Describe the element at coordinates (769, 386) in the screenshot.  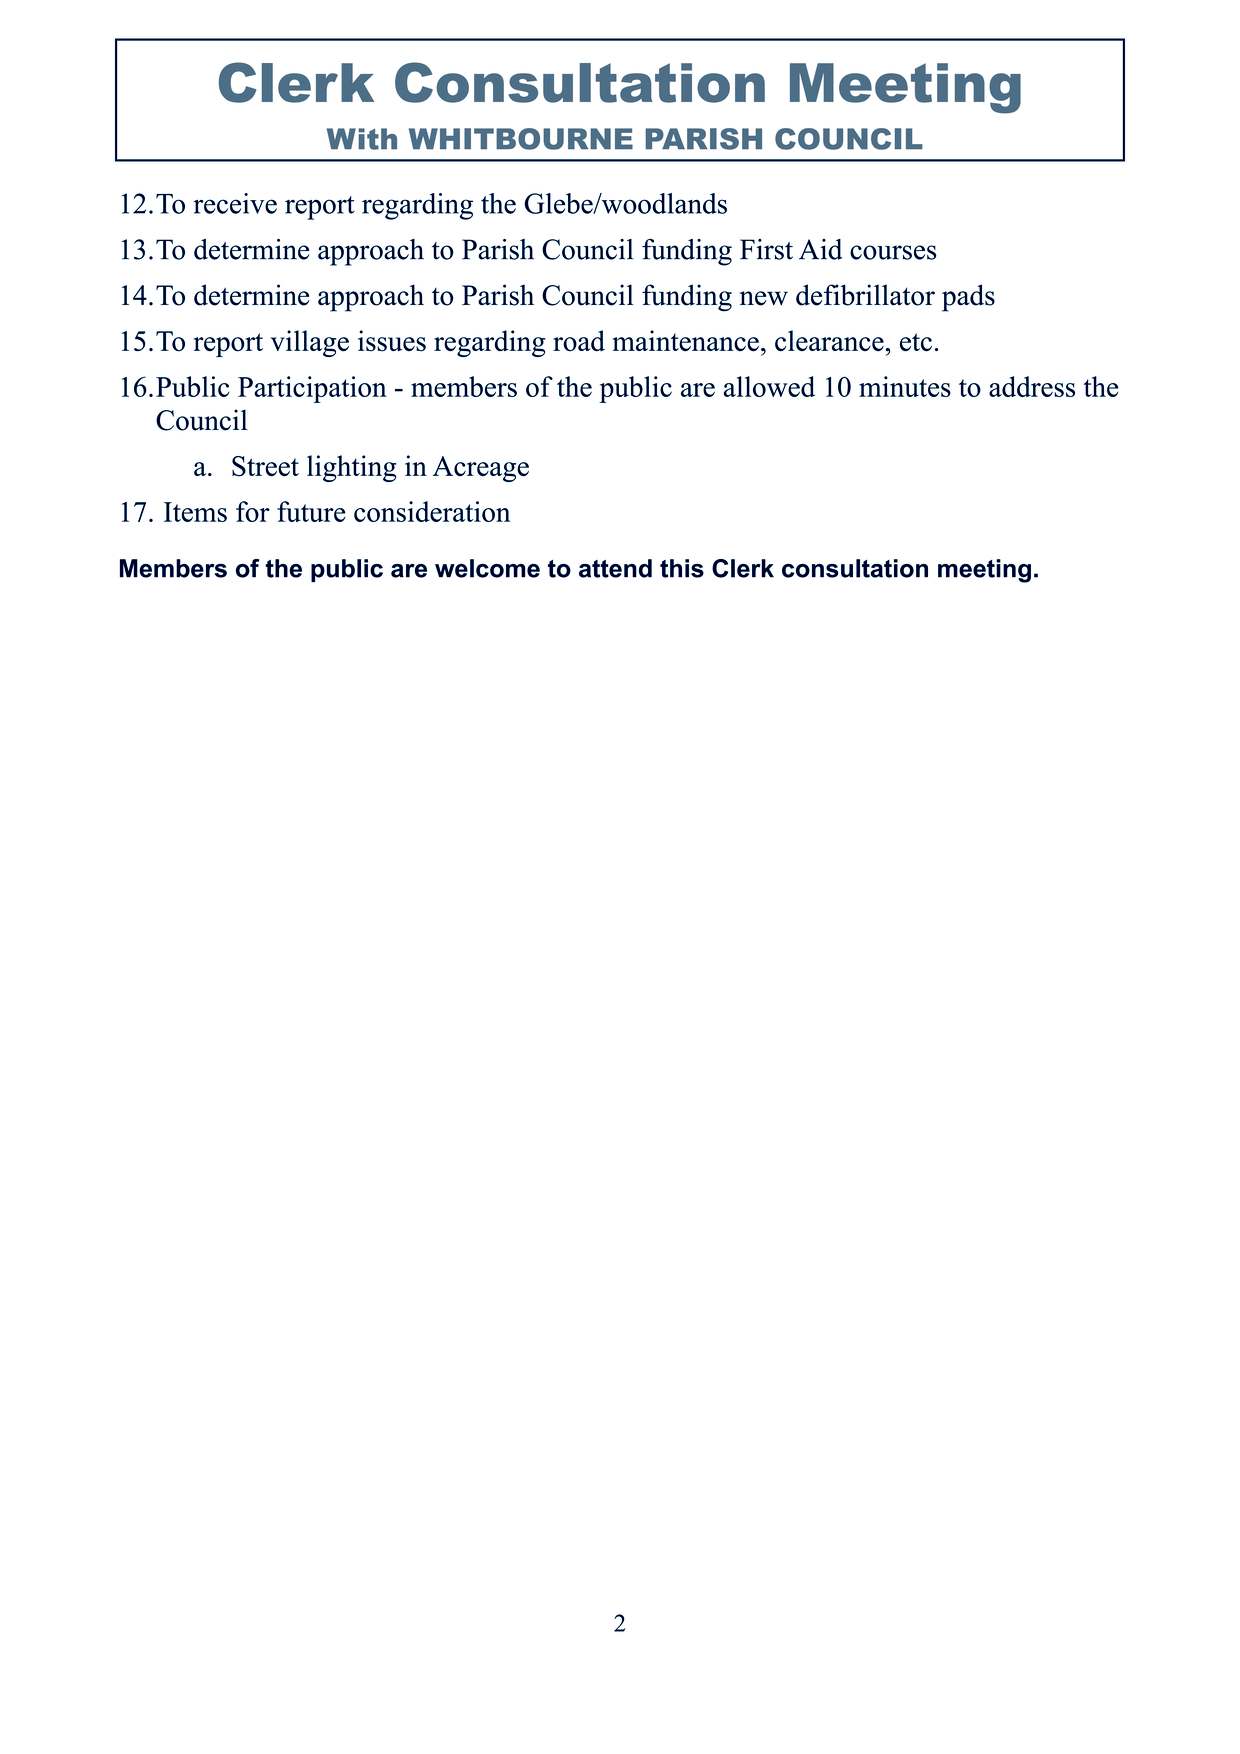
I see `allowed` at that location.
